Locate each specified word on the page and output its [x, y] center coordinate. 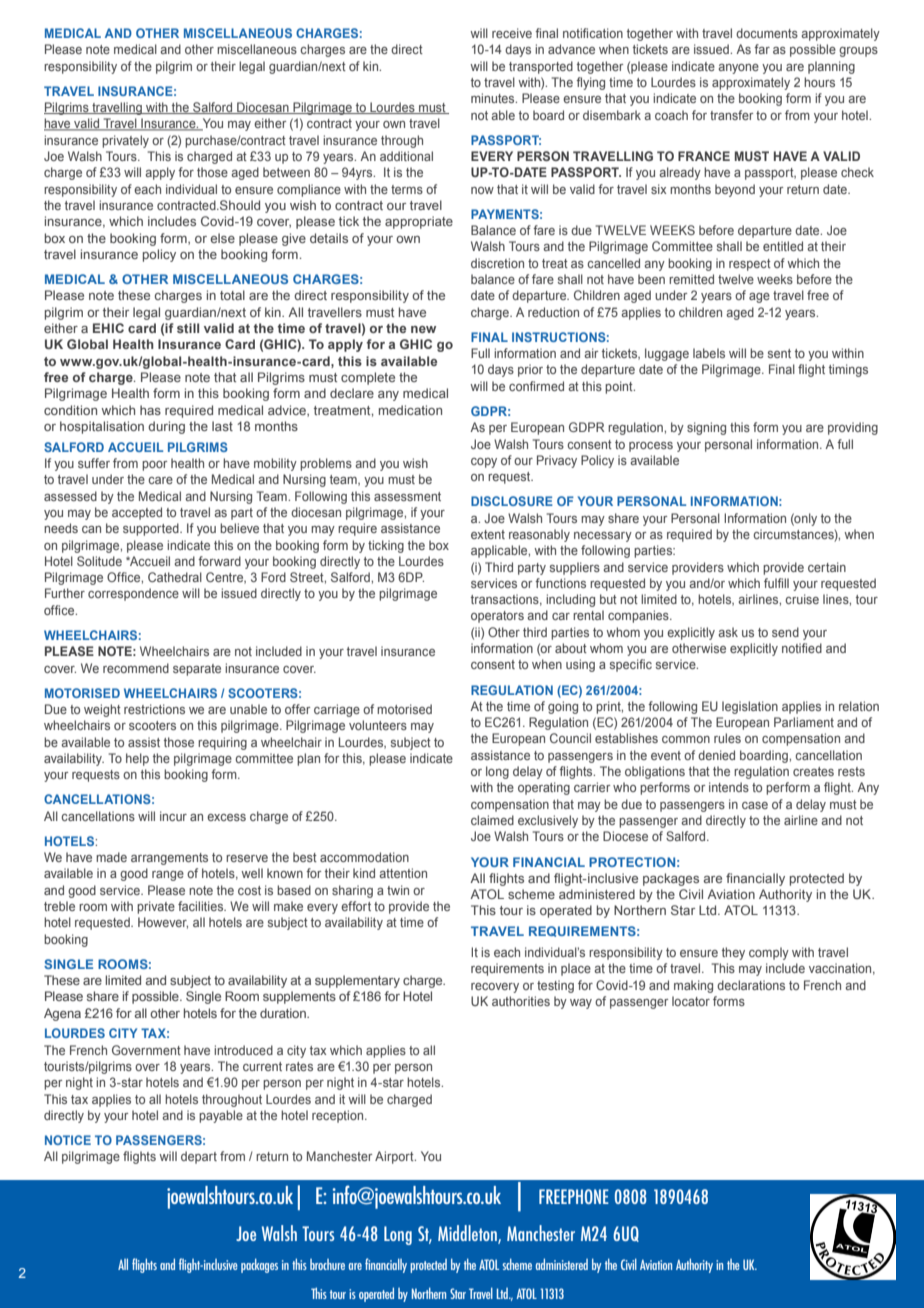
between [286, 172]
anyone [738, 69]
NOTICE [68, 1140]
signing [706, 428]
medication [410, 410]
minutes [494, 98]
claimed [492, 820]
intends [729, 787]
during [166, 427]
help [137, 759]
